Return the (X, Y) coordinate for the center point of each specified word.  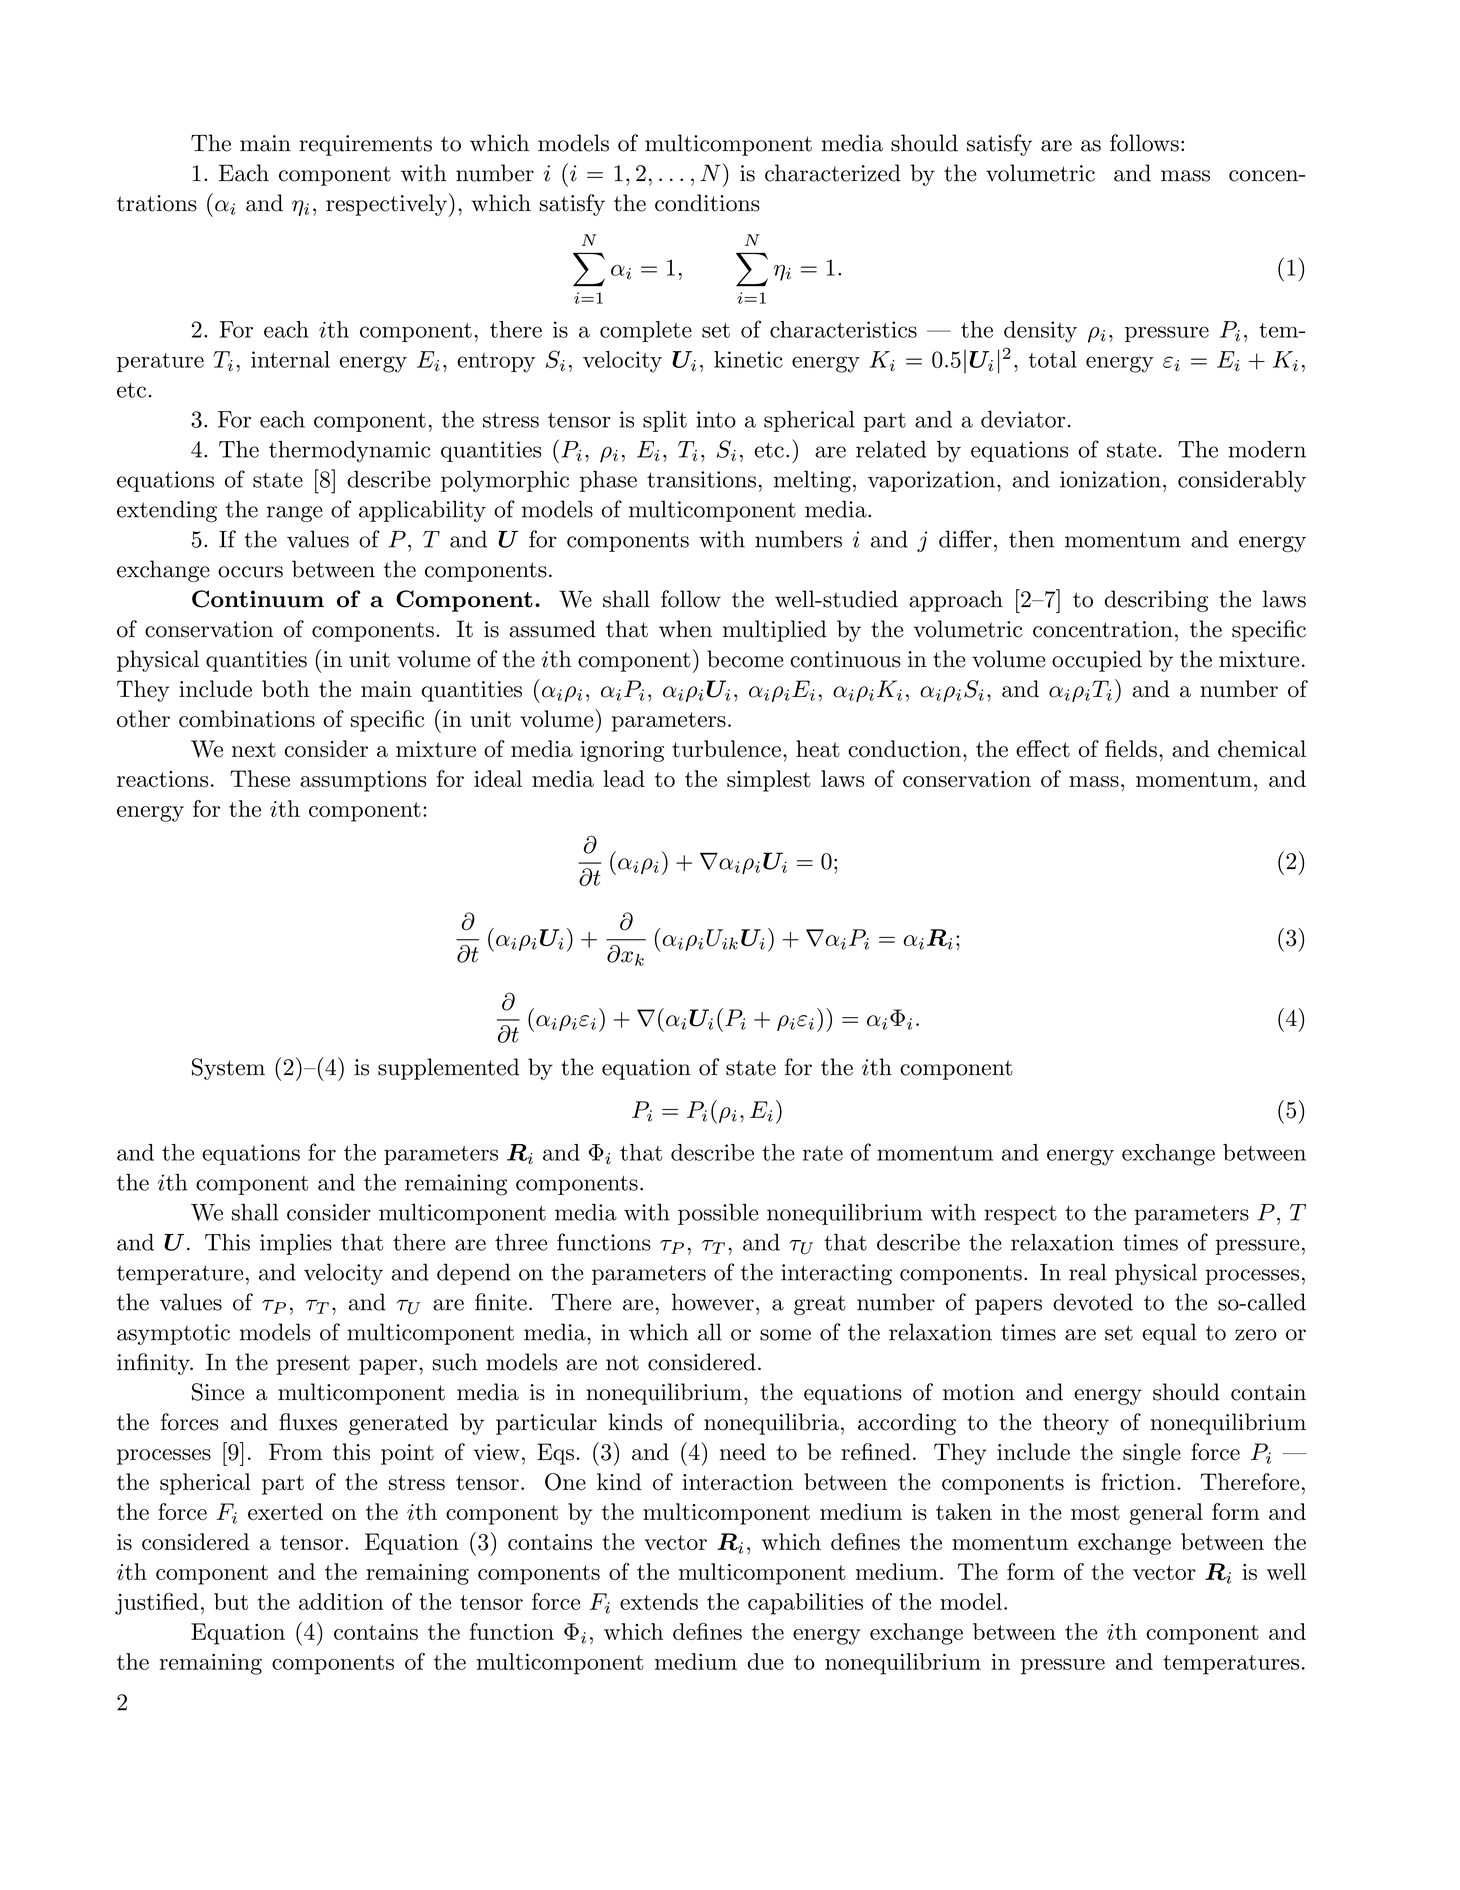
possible (718, 1214)
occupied (1097, 661)
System (228, 1069)
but (231, 1601)
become (745, 659)
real (1088, 1272)
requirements (365, 145)
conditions (707, 203)
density (1040, 332)
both (285, 689)
